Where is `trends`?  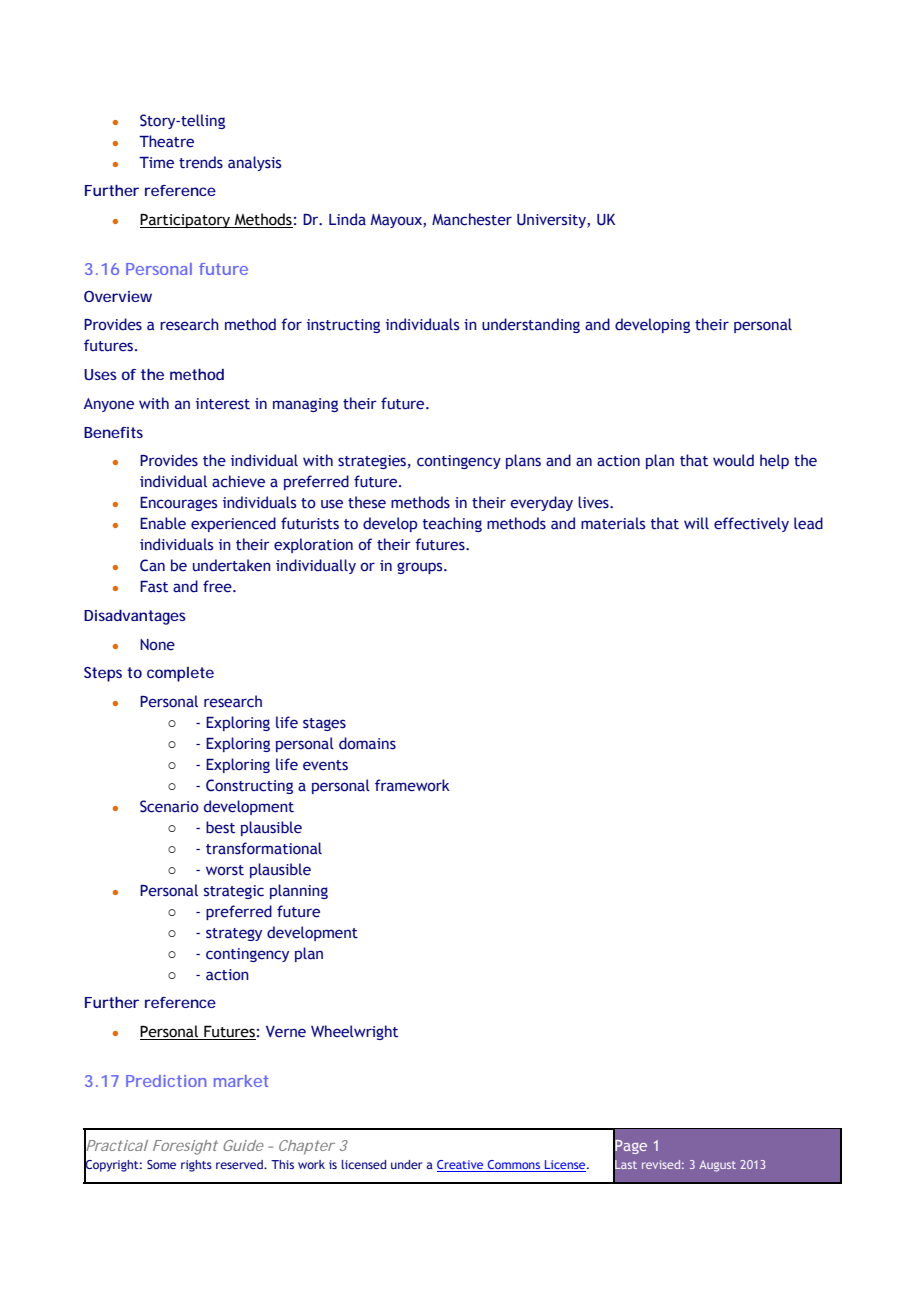 trends is located at coordinates (201, 162).
